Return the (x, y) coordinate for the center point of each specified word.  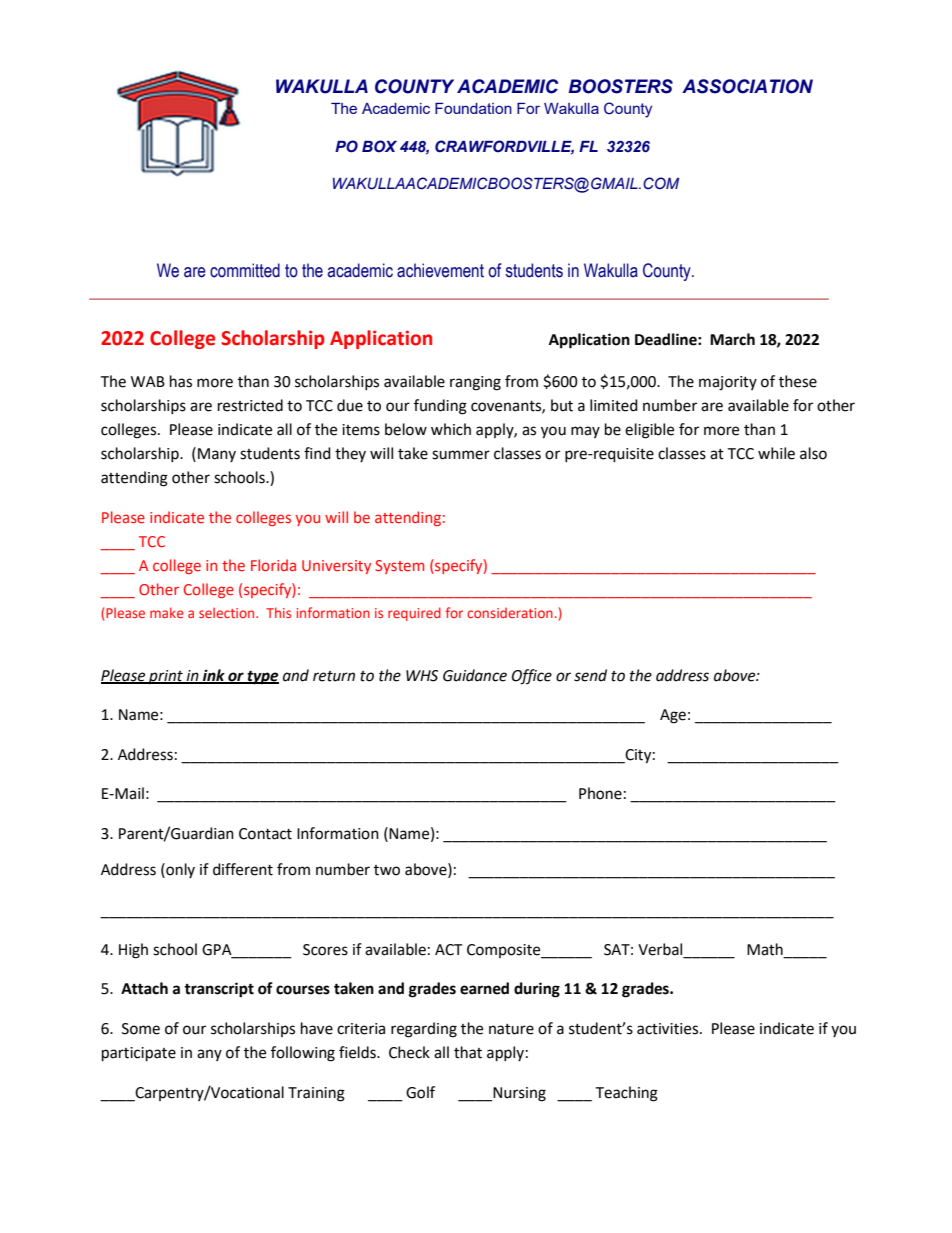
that (468, 1052)
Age (673, 716)
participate (139, 1054)
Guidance (475, 675)
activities (669, 1029)
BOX (379, 146)
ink (214, 676)
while (776, 453)
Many (217, 455)
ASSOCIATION (747, 86)
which (451, 429)
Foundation (473, 108)
